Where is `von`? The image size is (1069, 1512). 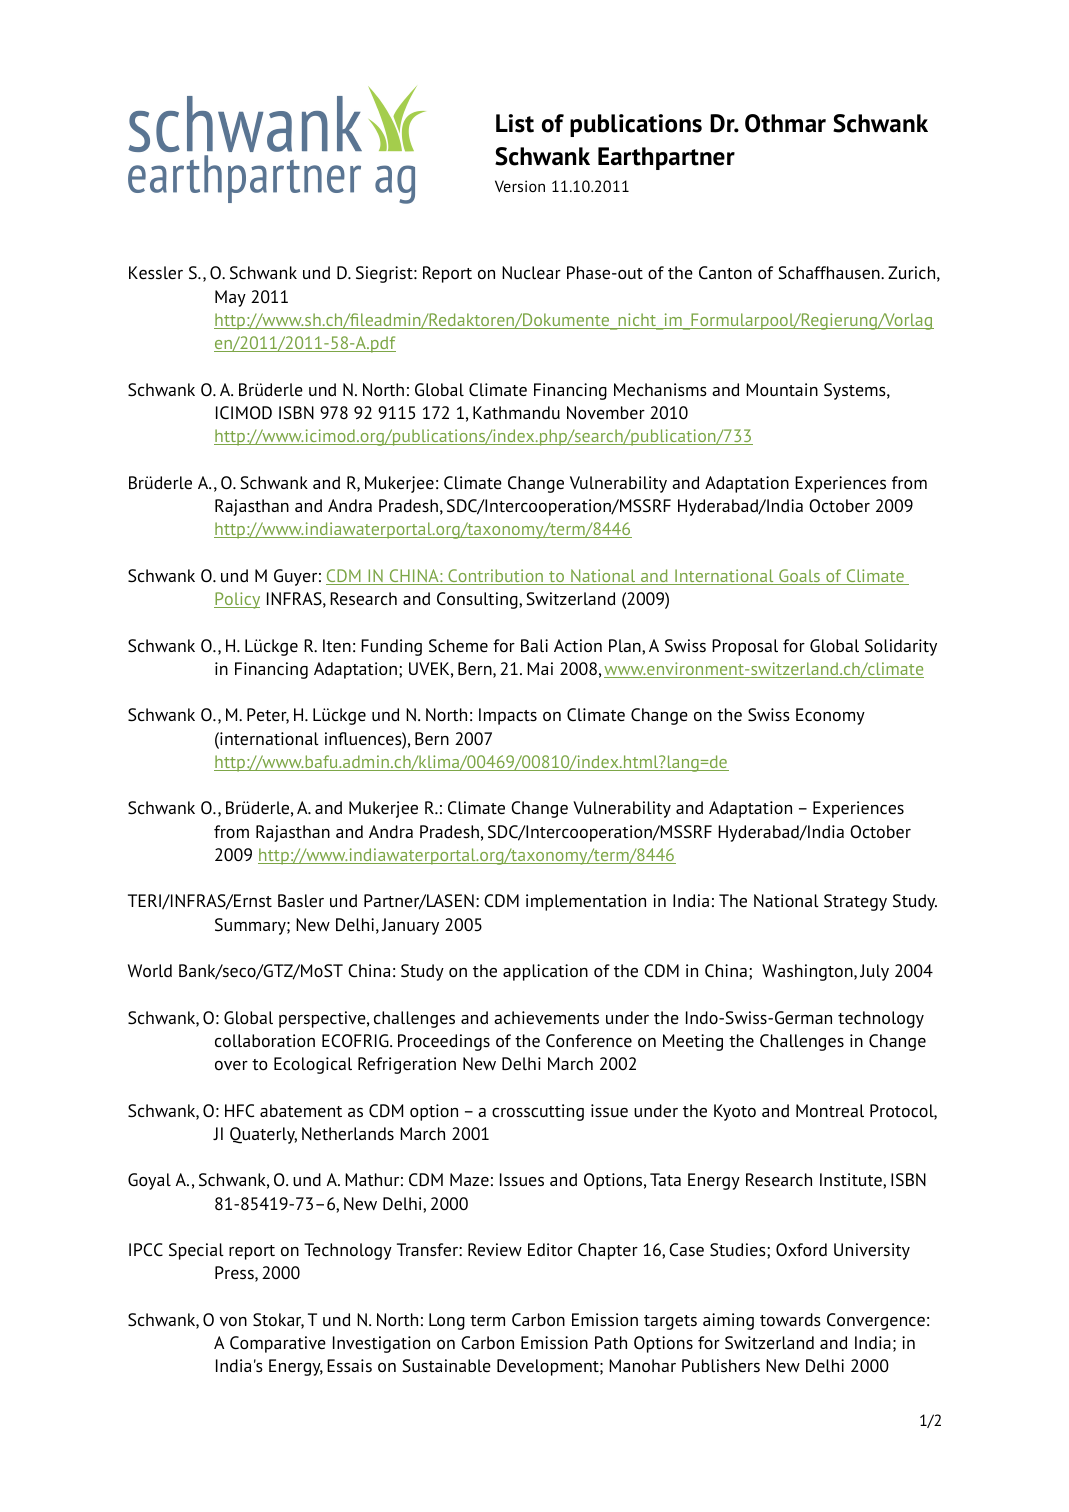 von is located at coordinates (233, 1321).
